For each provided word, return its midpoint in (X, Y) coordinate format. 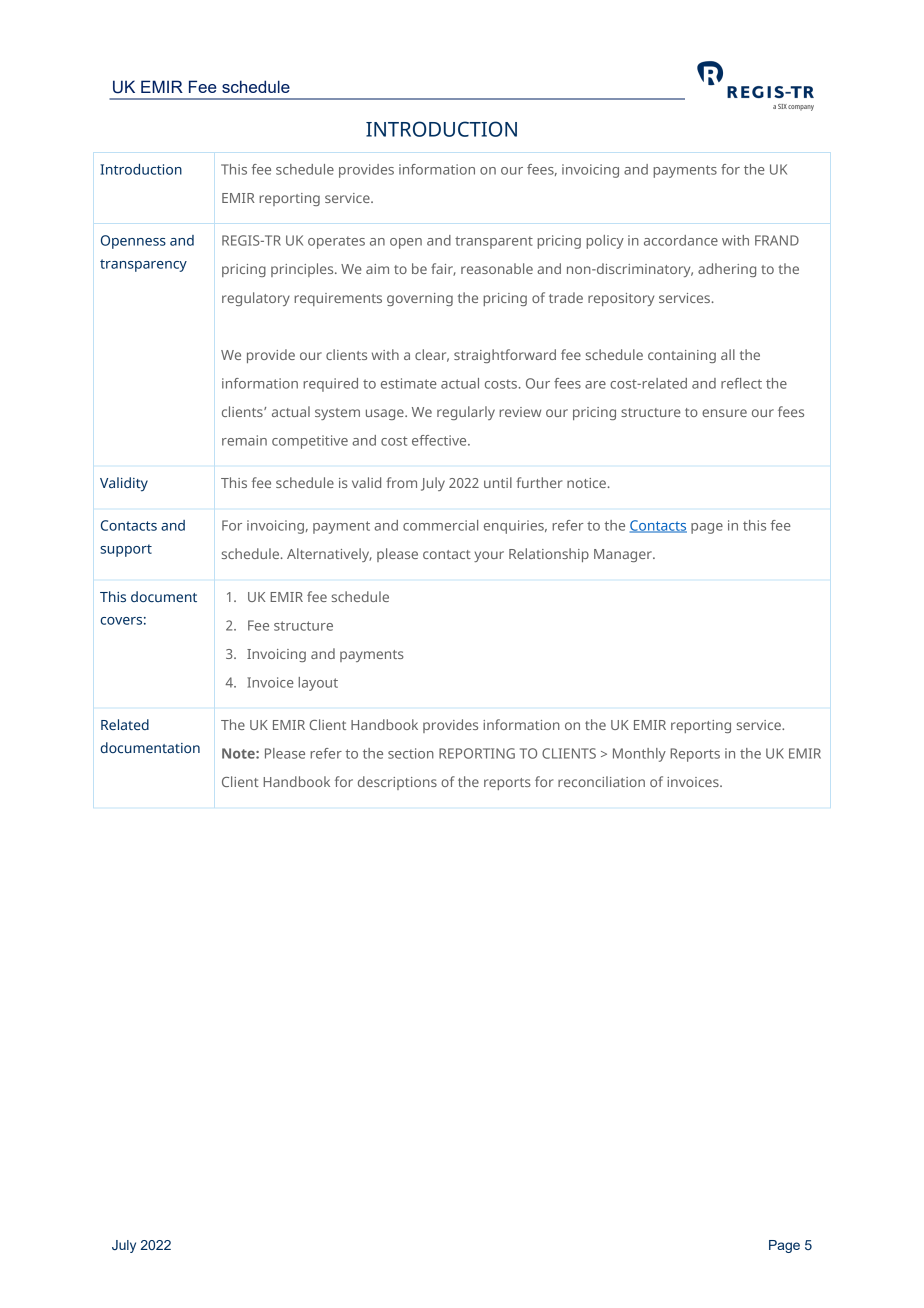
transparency (143, 265)
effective (440, 440)
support (126, 550)
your (489, 556)
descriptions (397, 783)
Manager (624, 555)
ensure (724, 413)
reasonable (497, 268)
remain (244, 440)
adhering (727, 270)
